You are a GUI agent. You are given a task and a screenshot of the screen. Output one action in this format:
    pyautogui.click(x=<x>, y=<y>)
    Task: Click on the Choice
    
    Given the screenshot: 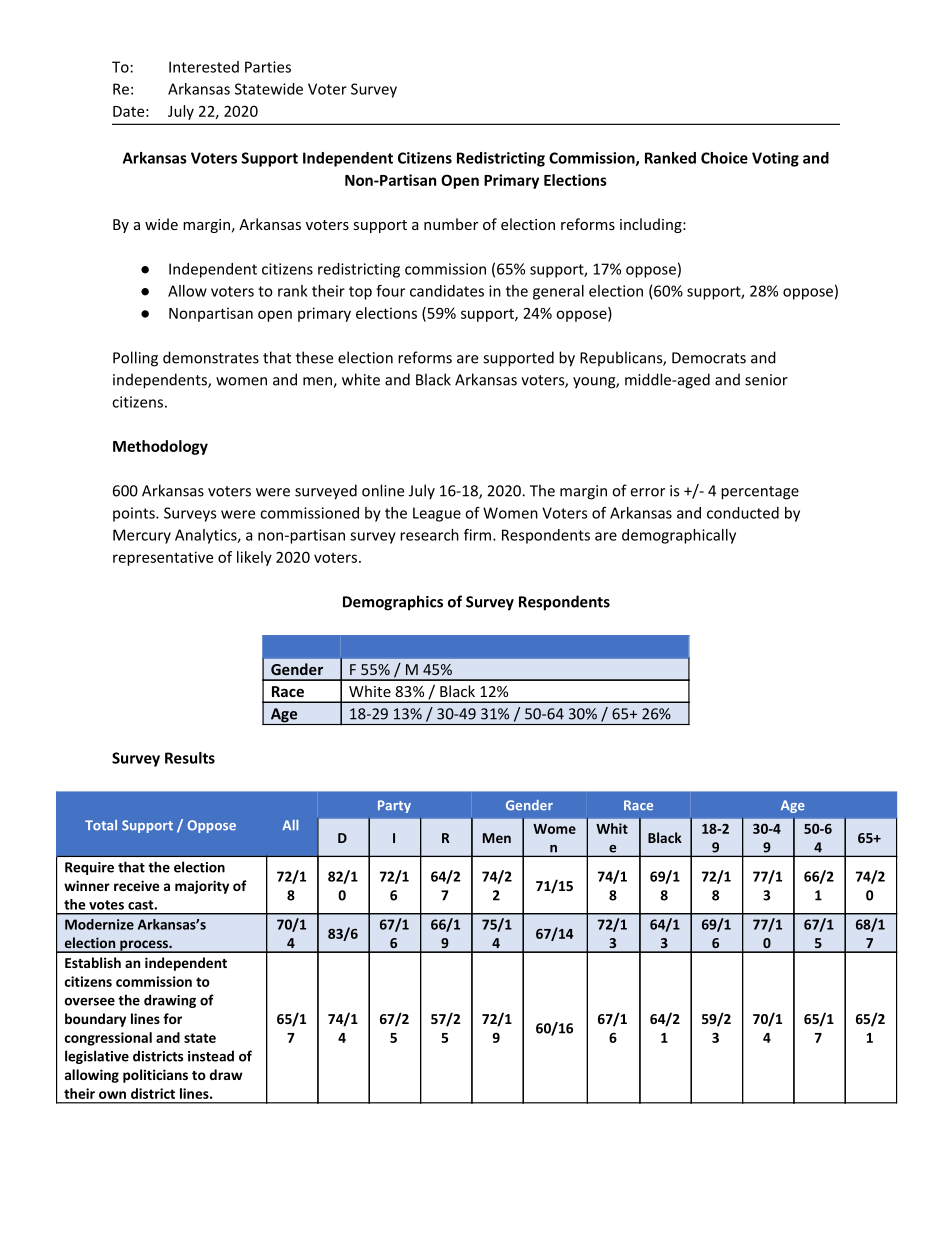 What is the action you would take?
    pyautogui.click(x=724, y=158)
